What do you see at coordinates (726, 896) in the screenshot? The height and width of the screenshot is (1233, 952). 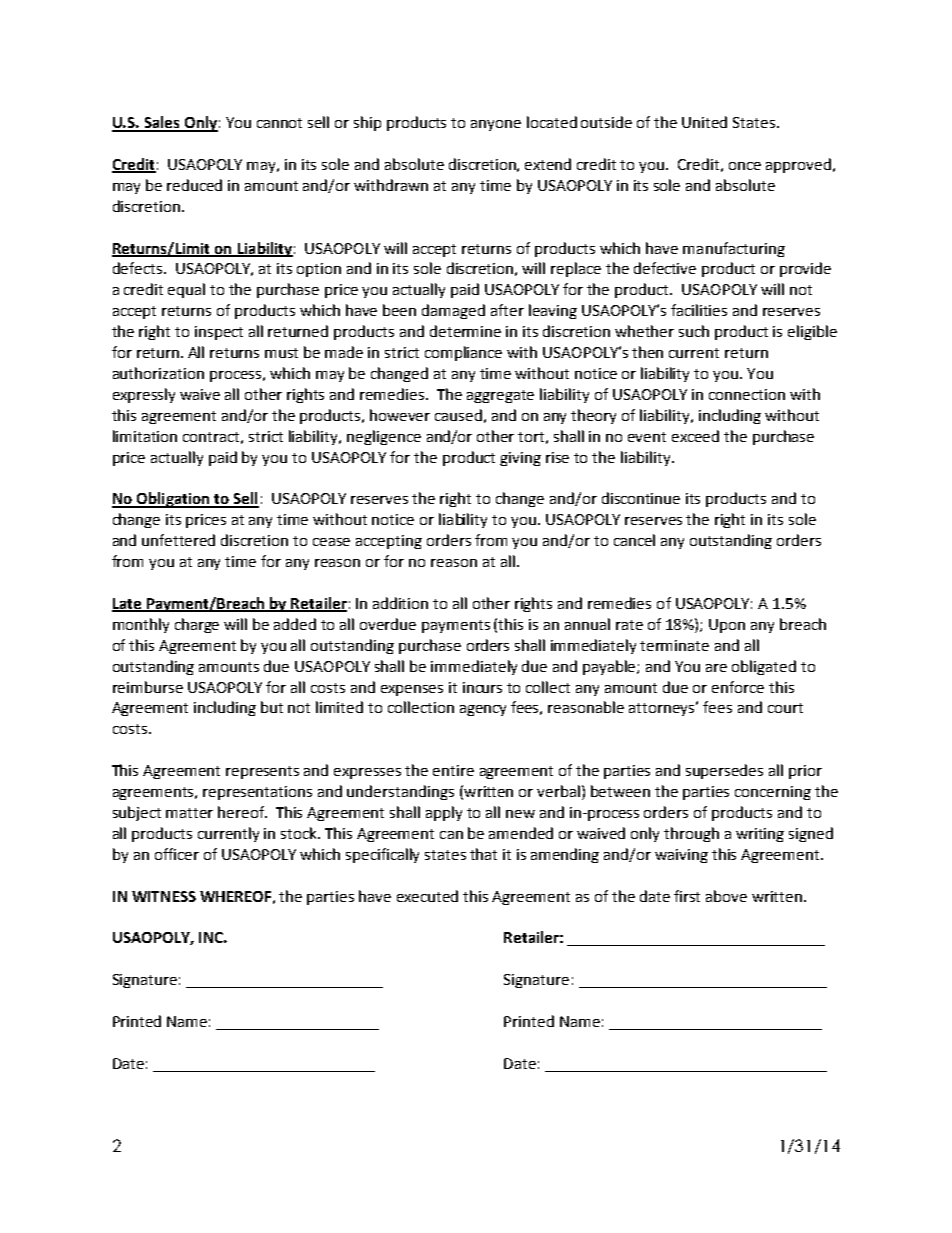 I see `above` at bounding box center [726, 896].
